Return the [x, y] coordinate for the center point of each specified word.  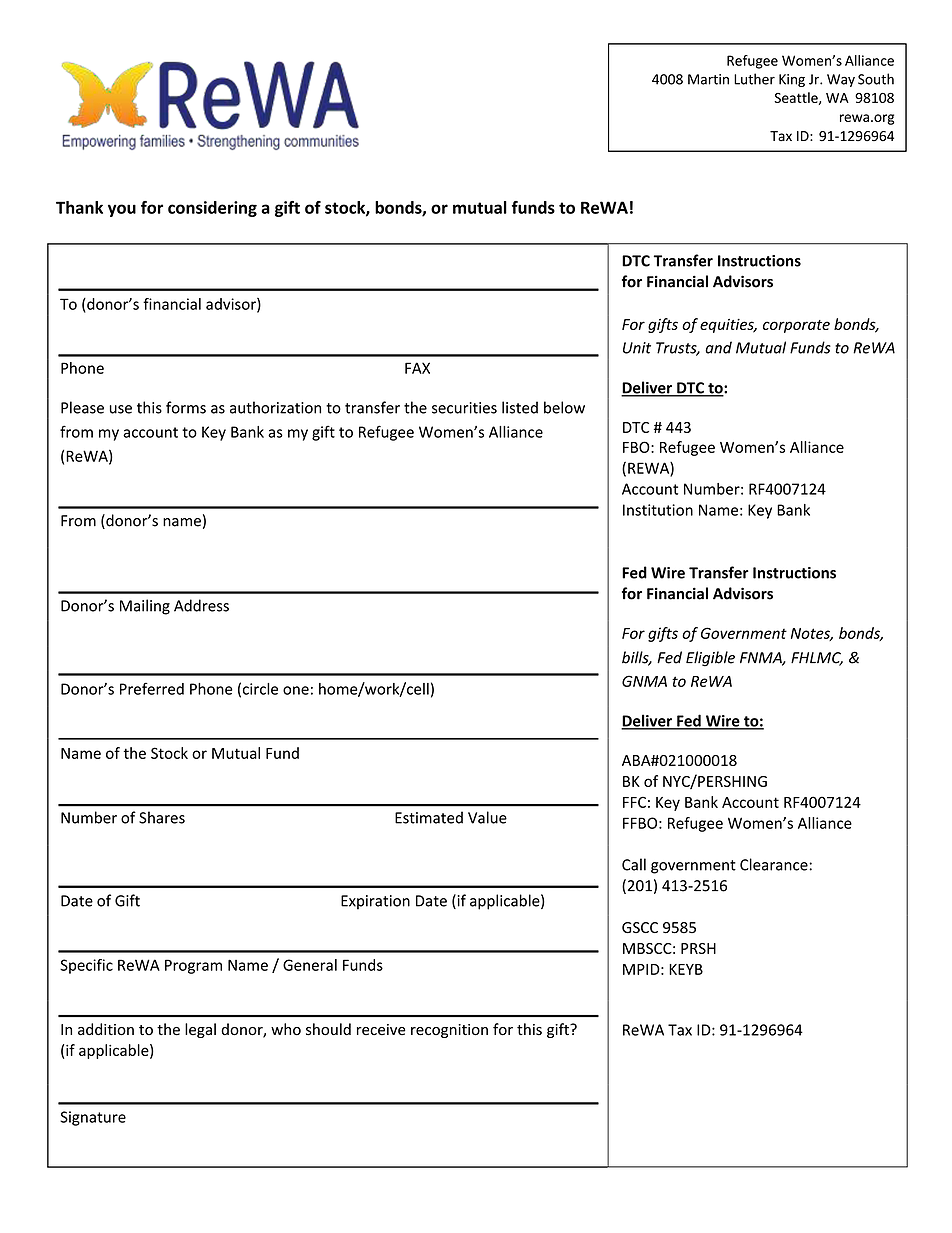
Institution [658, 510]
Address [201, 605]
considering [212, 209]
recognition [449, 1031]
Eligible [710, 659]
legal [200, 1030]
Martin [708, 79]
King [792, 80]
